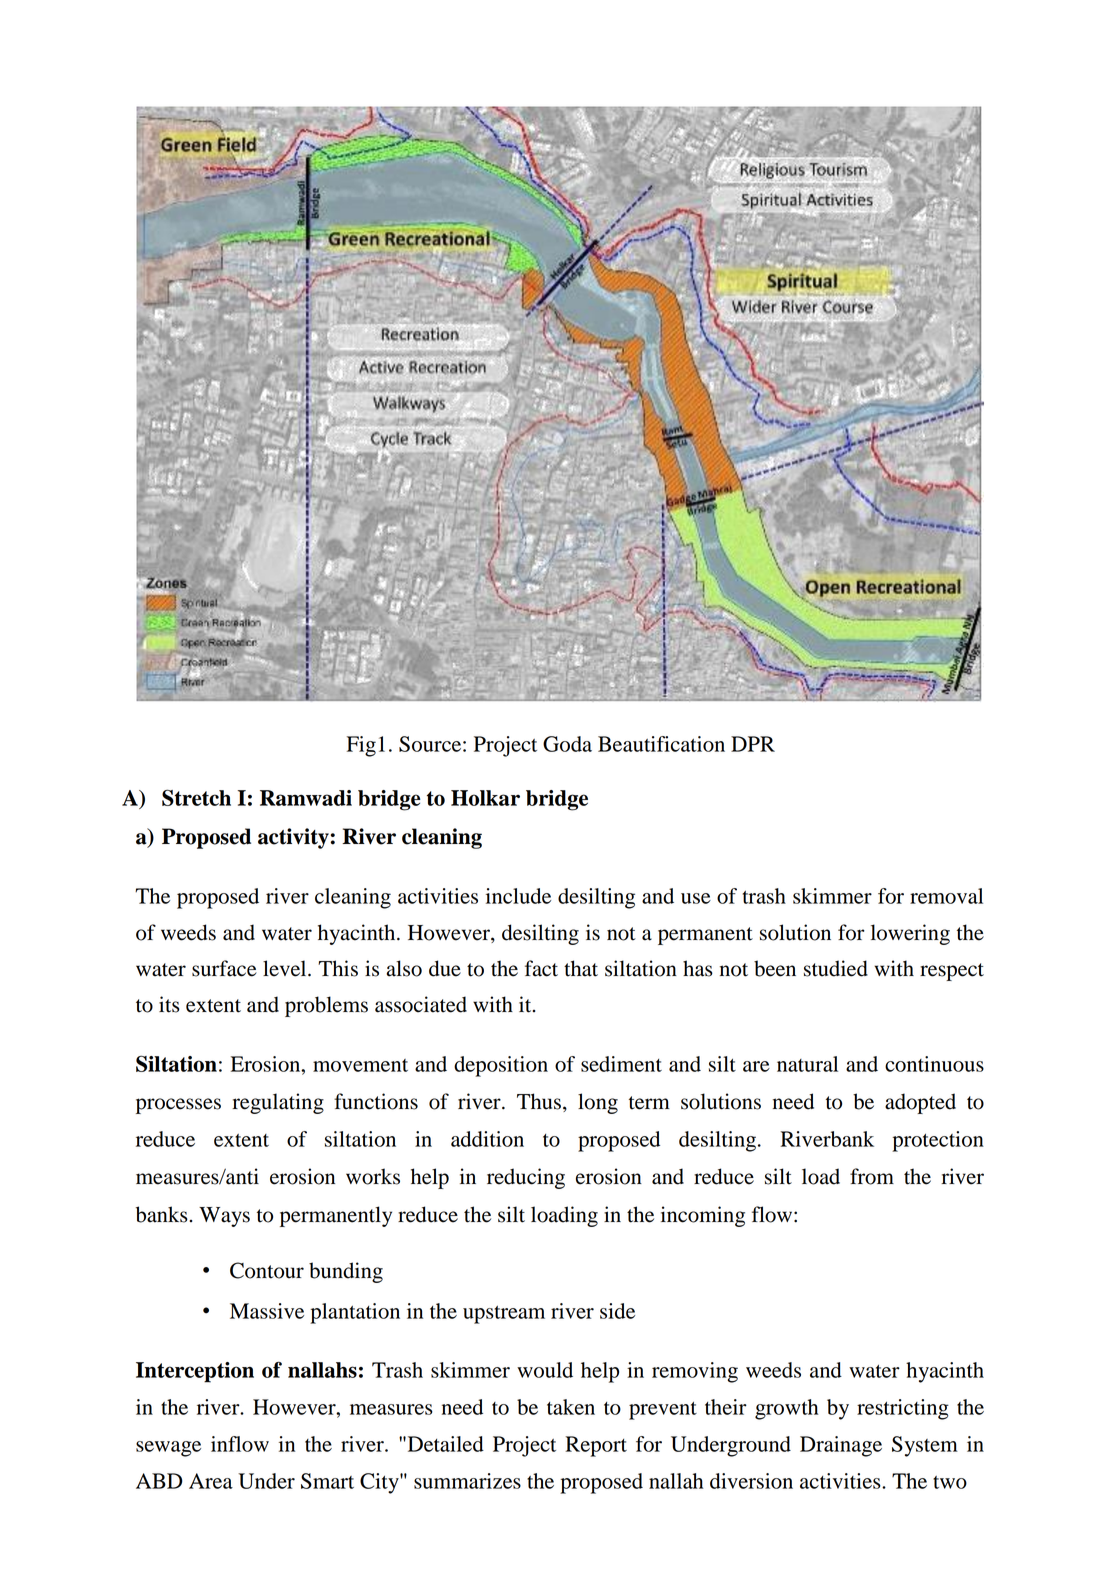 This screenshot has width=1120, height=1584. I want to click on Report, so click(596, 1446).
